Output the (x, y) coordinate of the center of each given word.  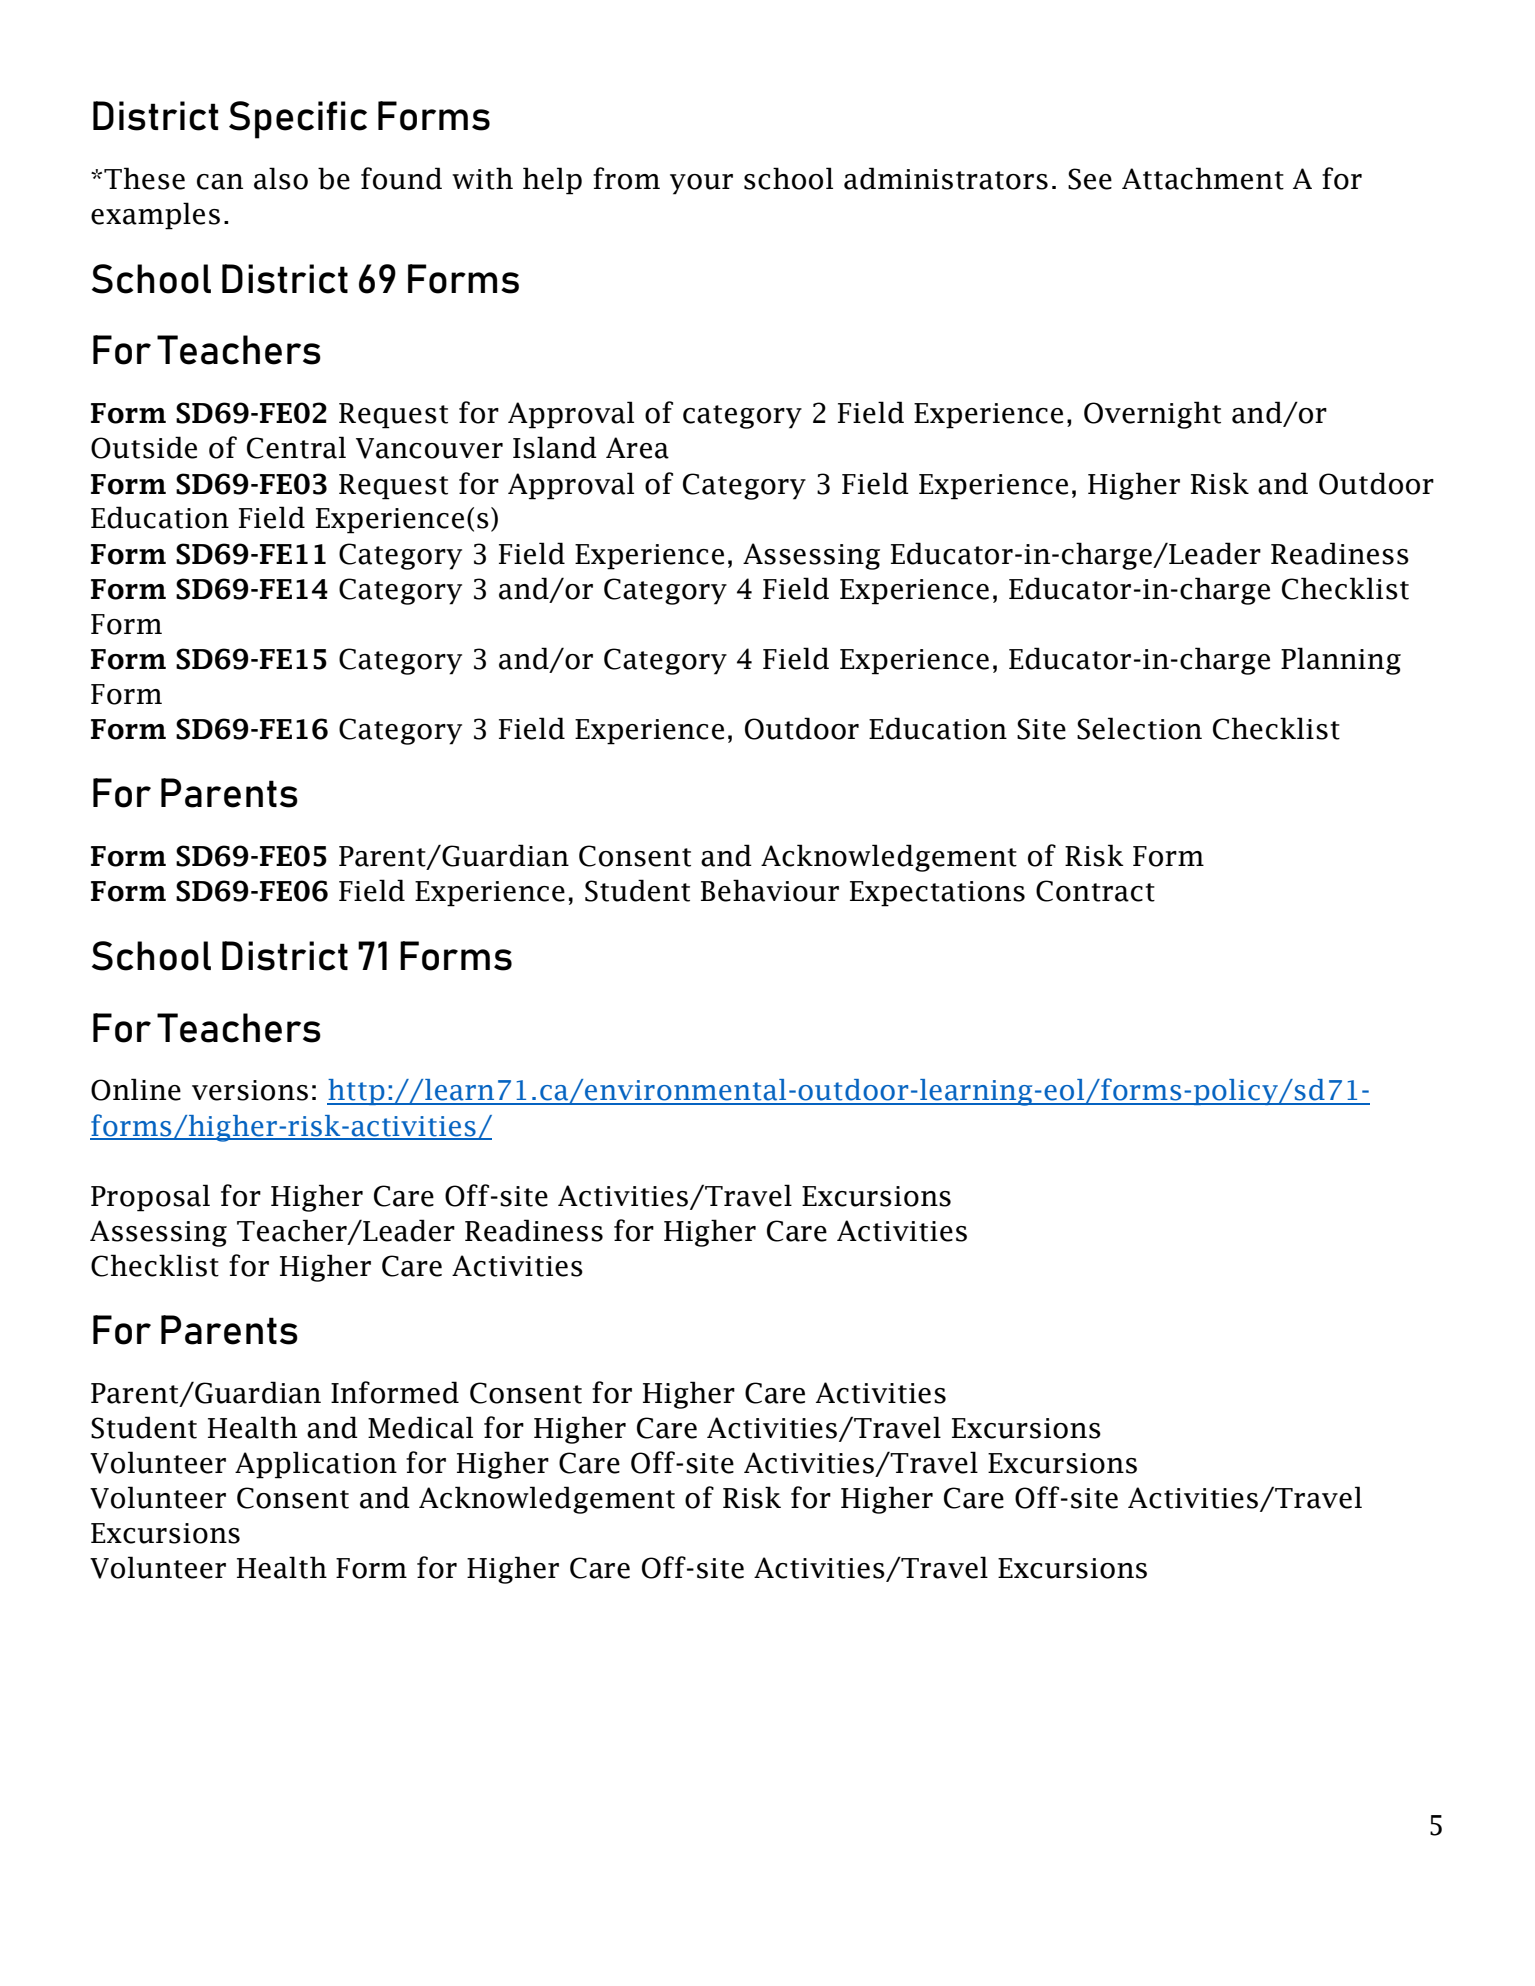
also (281, 178)
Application (316, 1465)
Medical (420, 1427)
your (701, 184)
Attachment (1203, 178)
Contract (1095, 891)
